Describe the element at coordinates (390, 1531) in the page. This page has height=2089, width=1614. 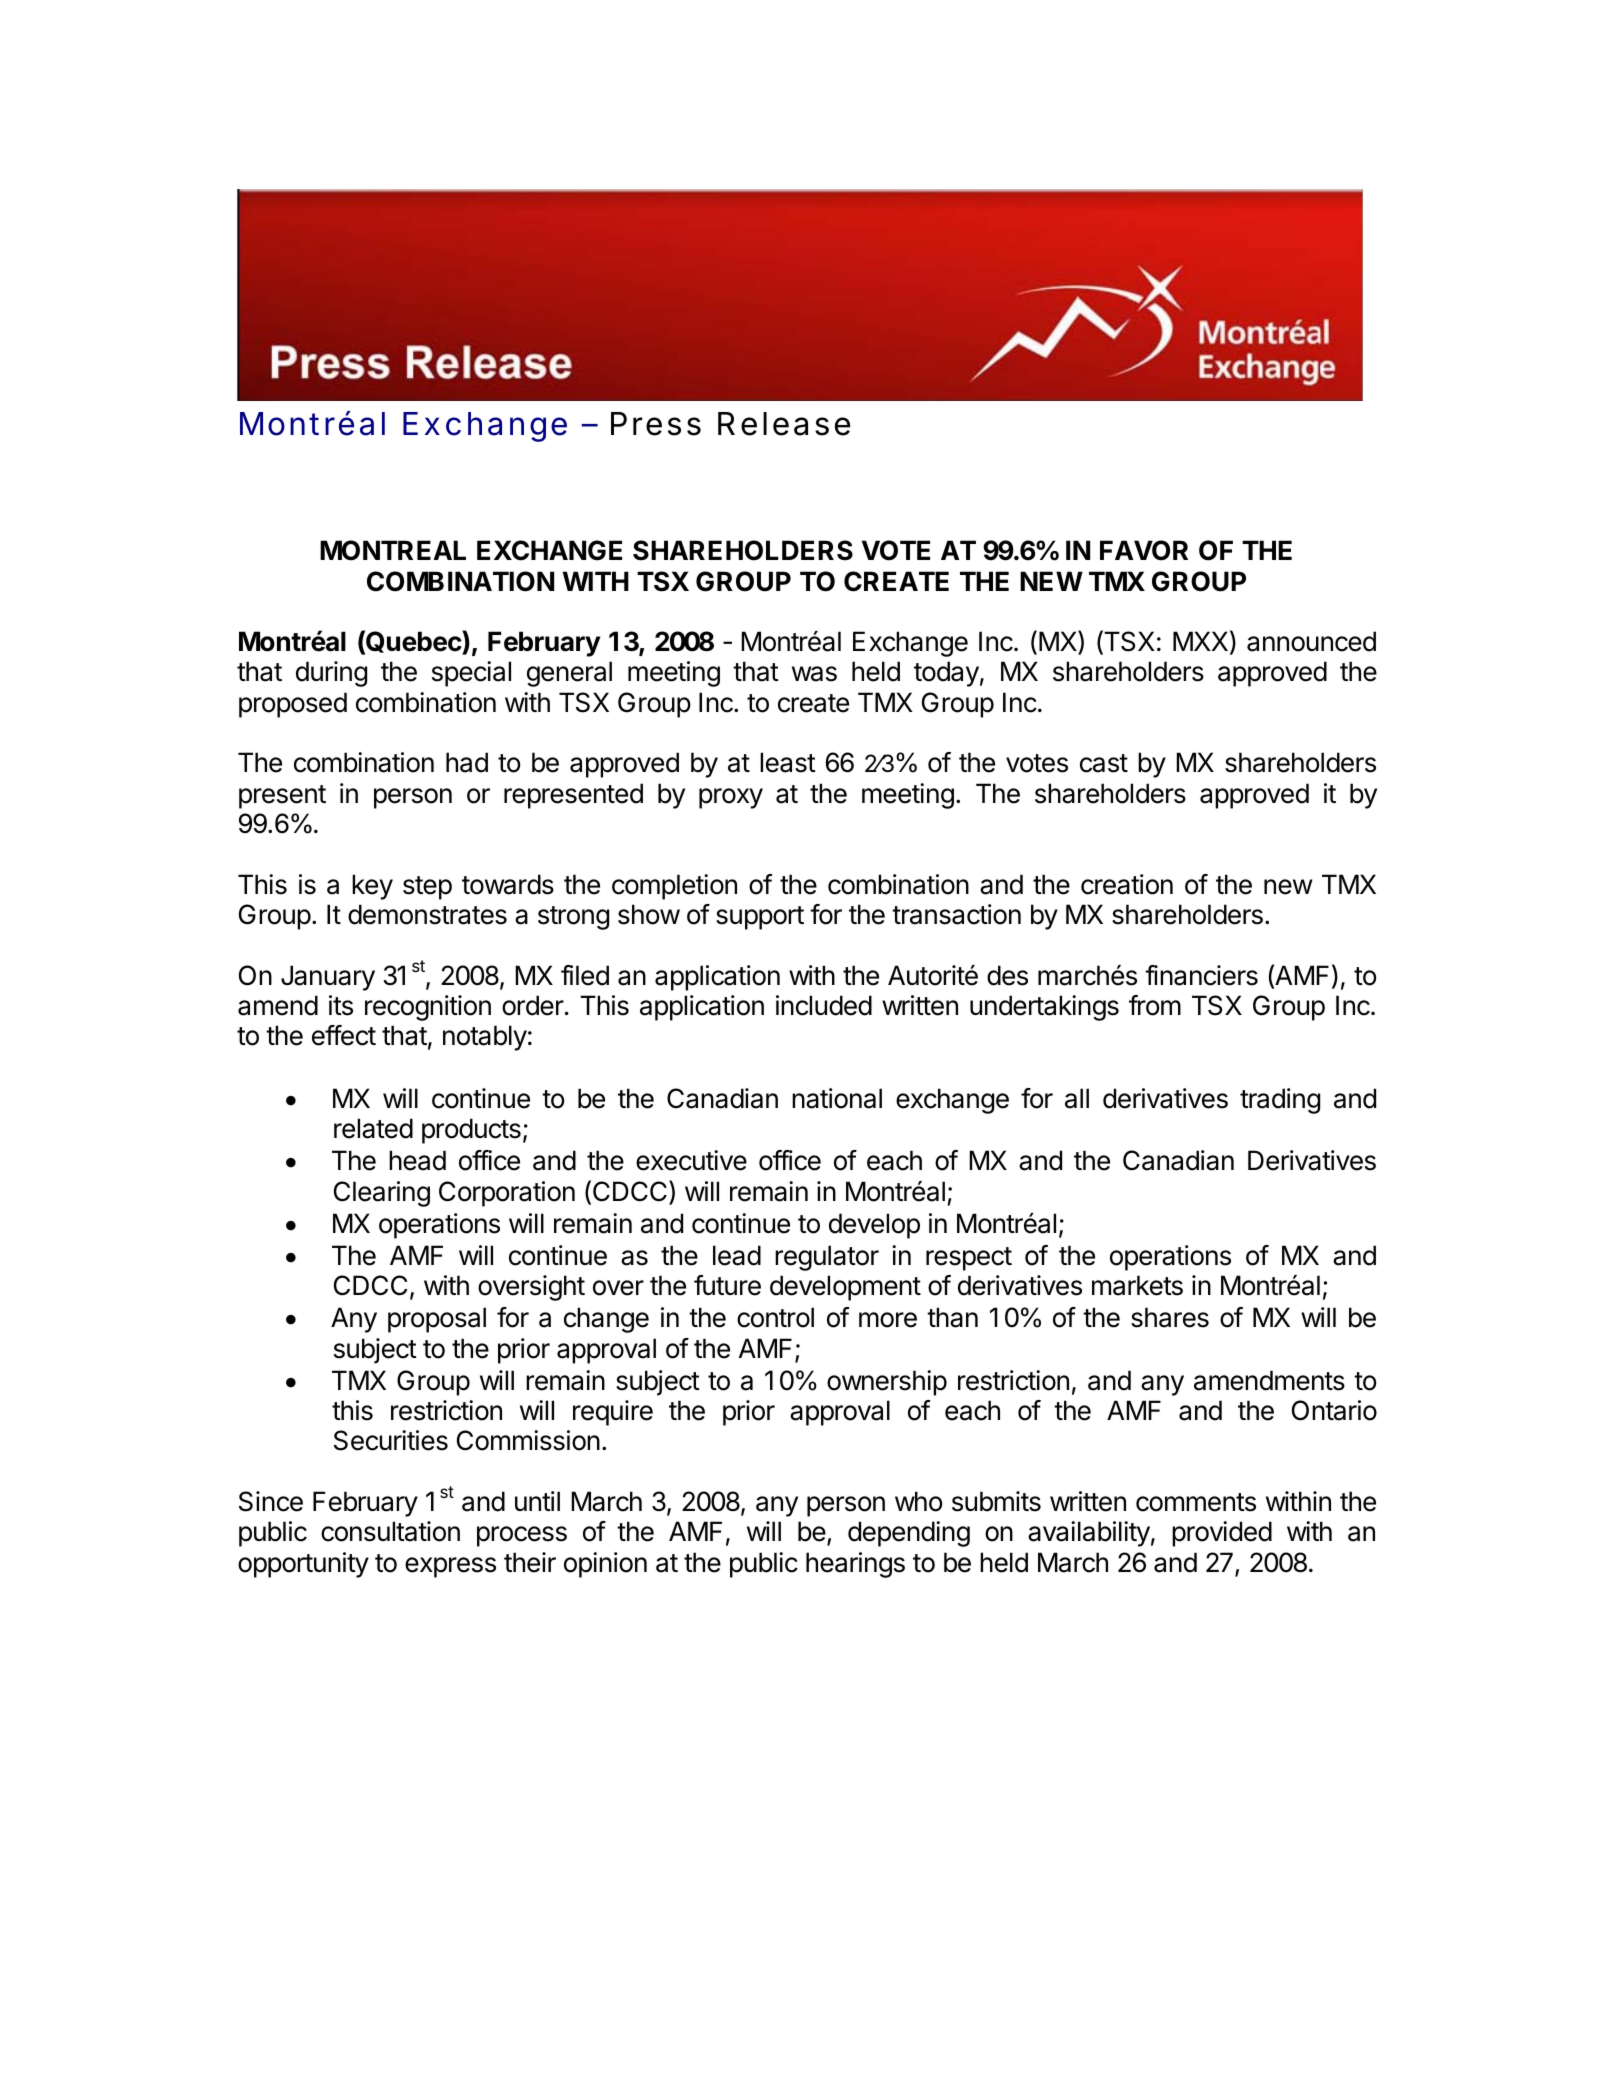
I see `consultation` at that location.
